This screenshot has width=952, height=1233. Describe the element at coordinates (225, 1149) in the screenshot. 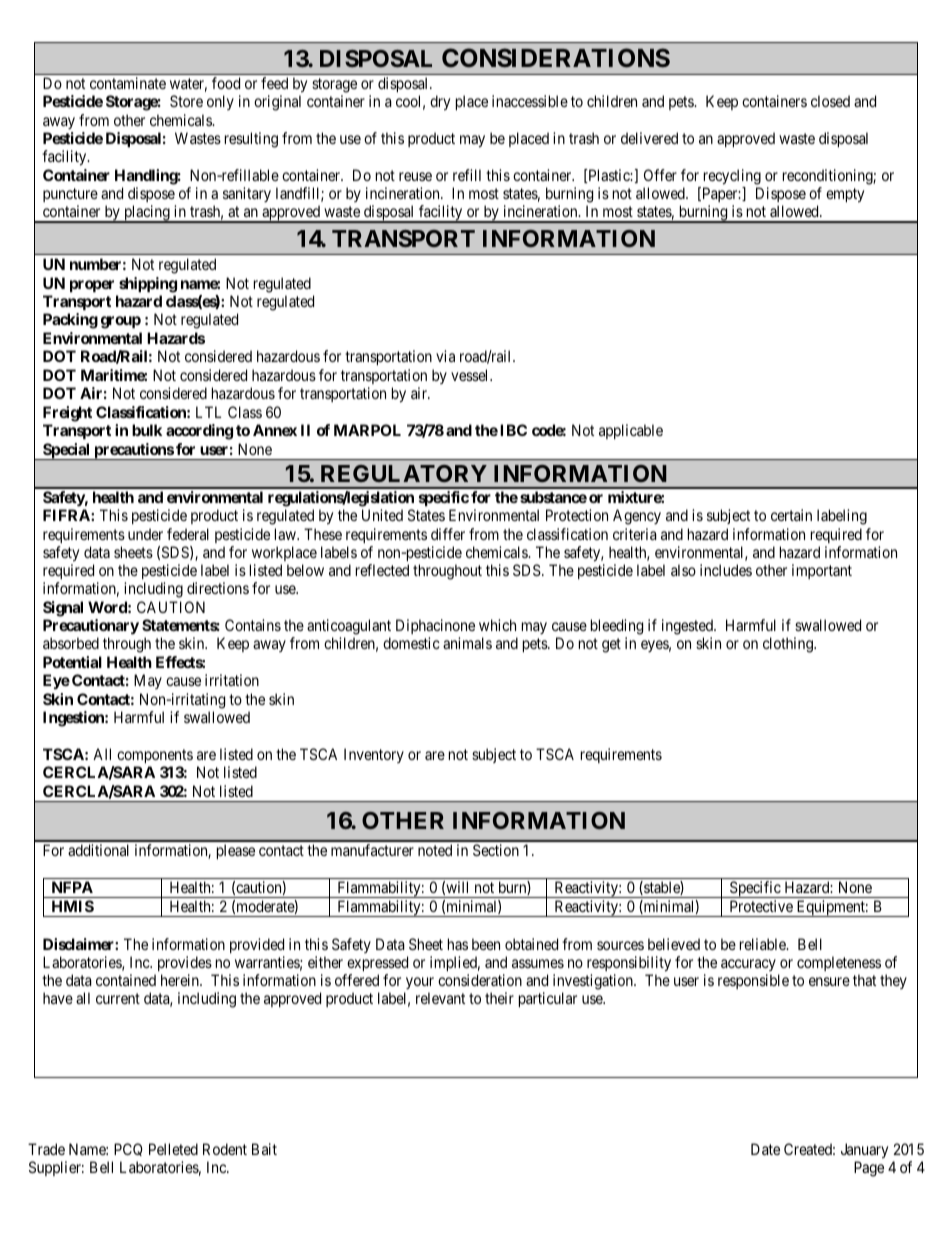

I see `Rodent` at that location.
